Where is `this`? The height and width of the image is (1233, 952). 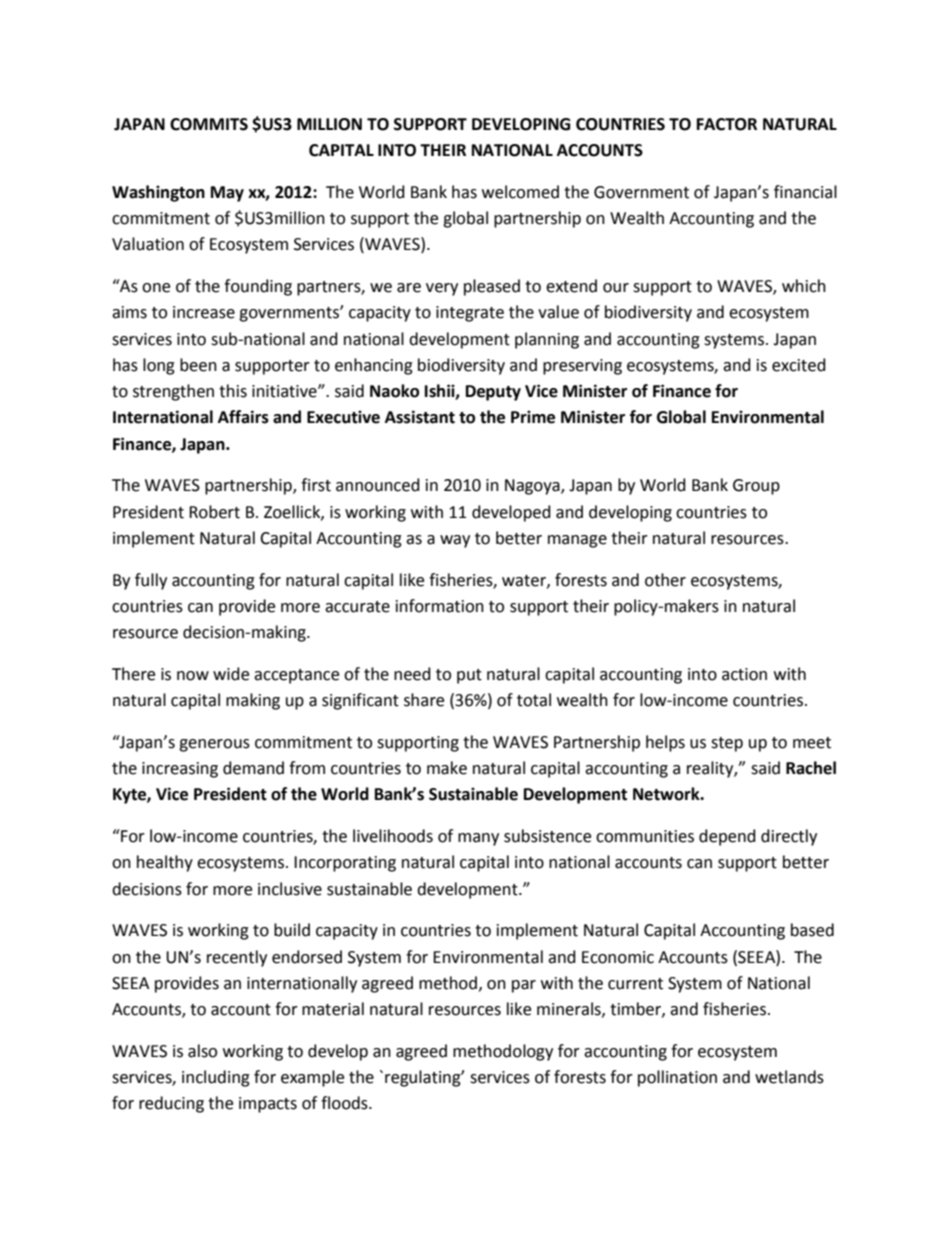
this is located at coordinates (233, 391).
